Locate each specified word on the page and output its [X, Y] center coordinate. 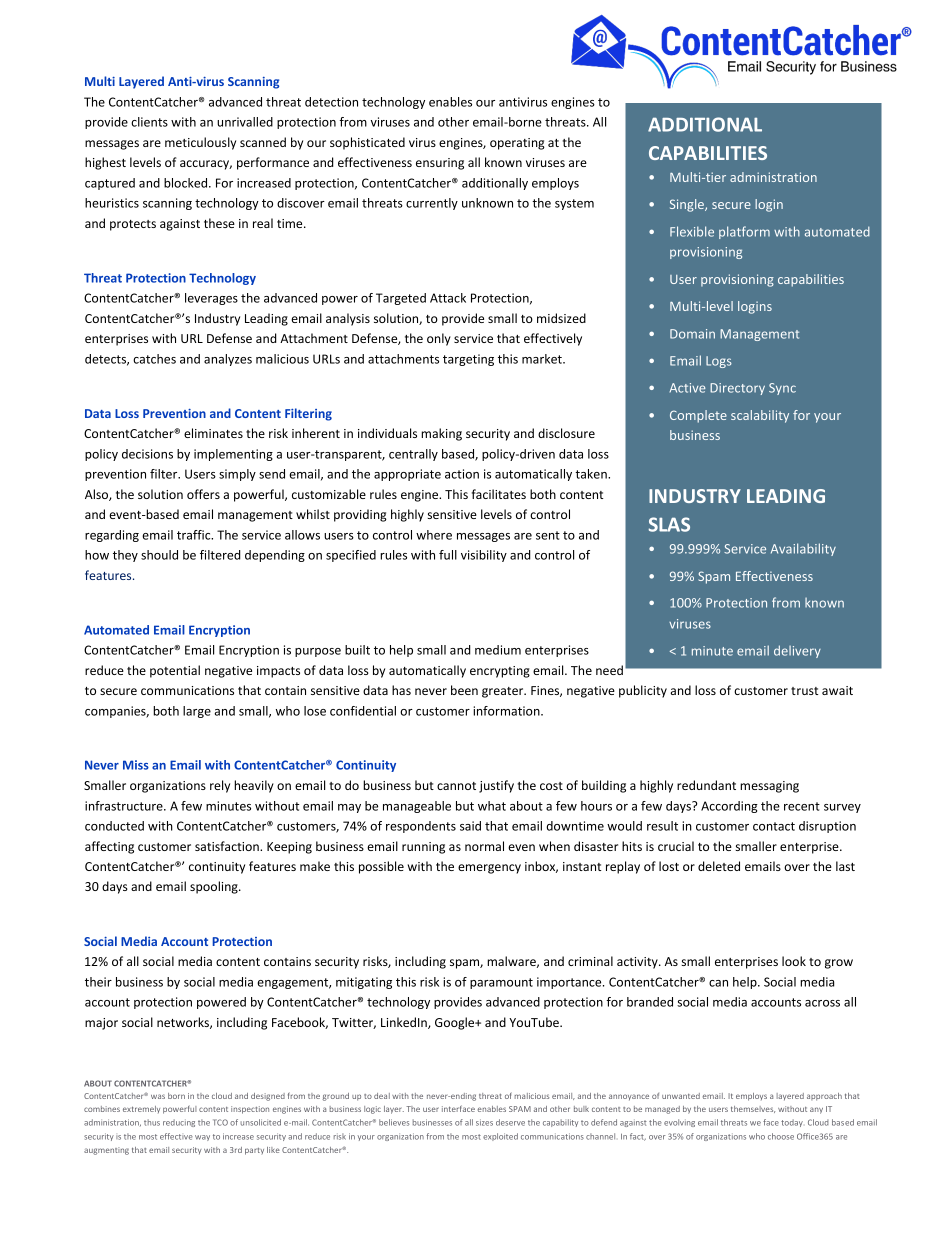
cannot [456, 786]
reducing [179, 1123]
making [441, 434]
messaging [769, 787]
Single [688, 205]
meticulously [200, 143]
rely [220, 786]
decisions [147, 454]
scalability [760, 416]
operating [517, 144]
